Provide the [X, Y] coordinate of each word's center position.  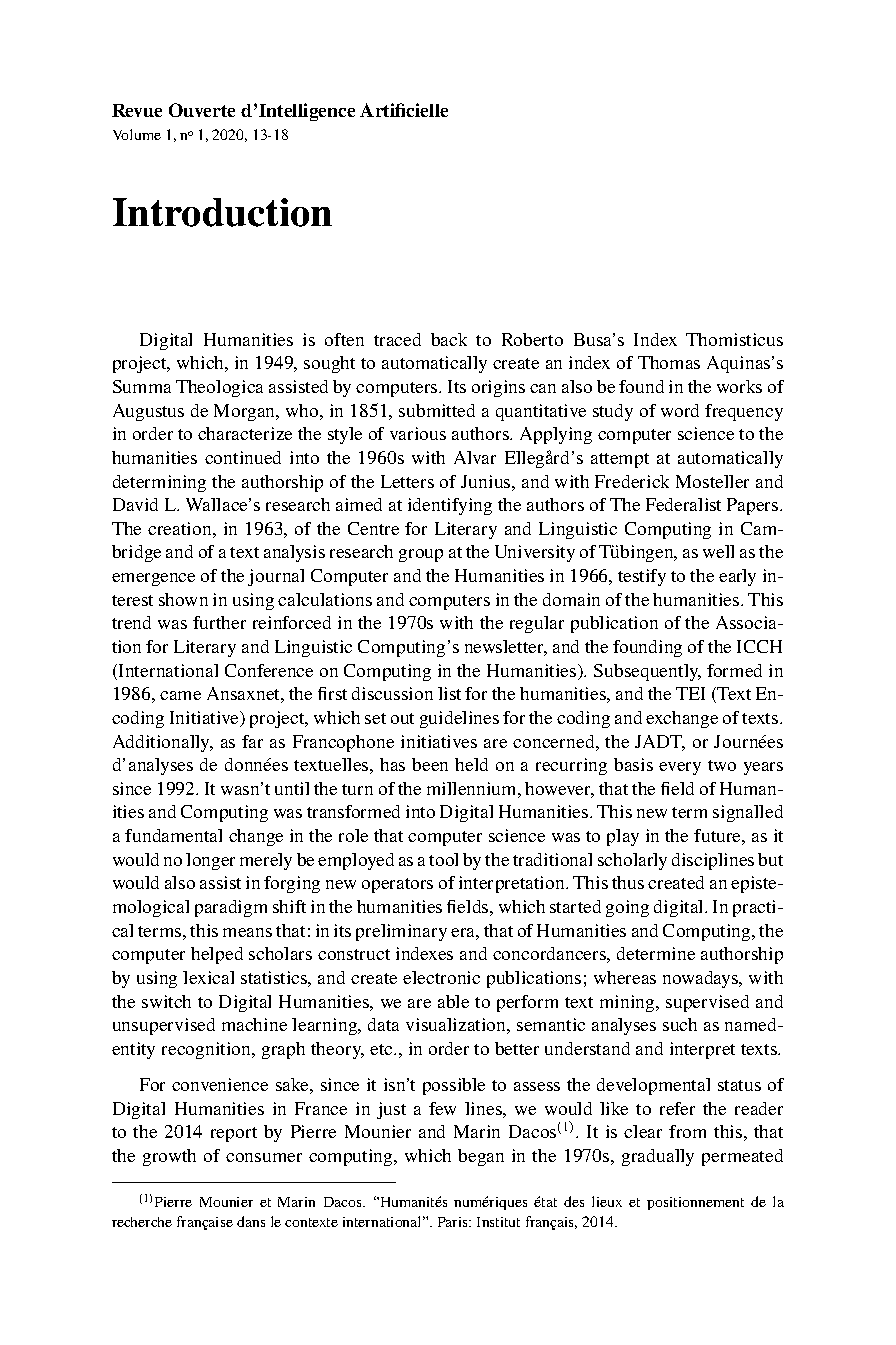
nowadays [702, 979]
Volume [137, 134]
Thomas [669, 362]
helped [217, 955]
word [680, 410]
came [180, 695]
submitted [437, 410]
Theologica [219, 388]
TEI [690, 693]
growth [169, 1157]
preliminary [401, 932]
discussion [392, 693]
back [449, 339]
